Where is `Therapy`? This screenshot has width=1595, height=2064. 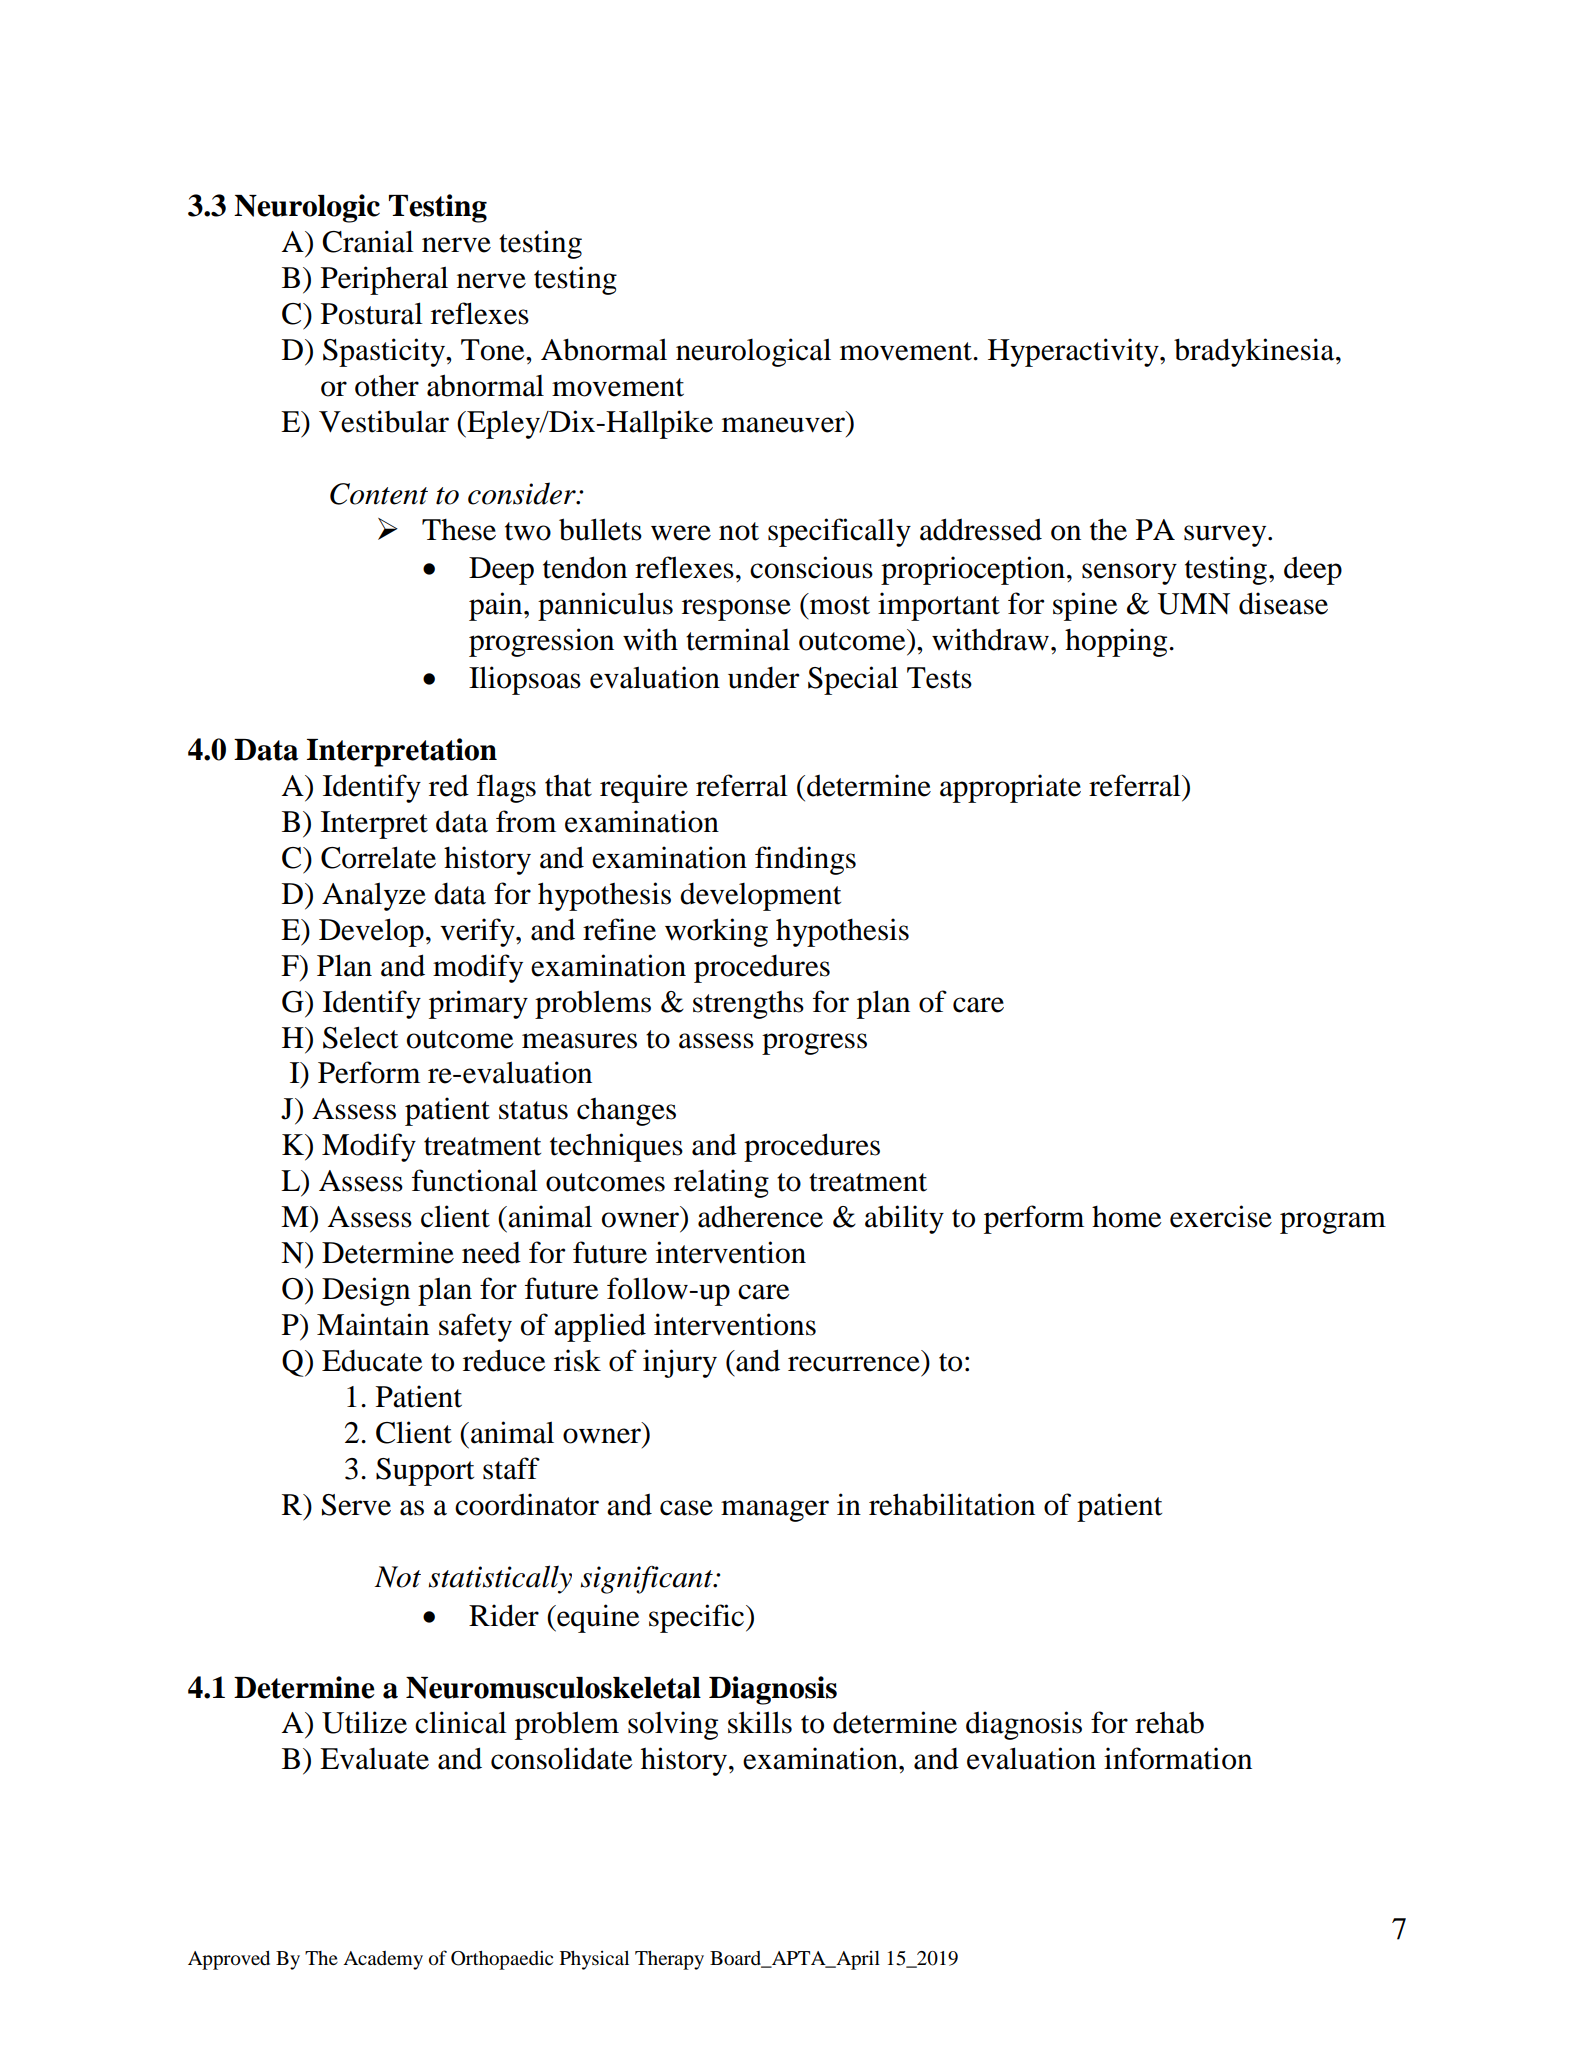 Therapy is located at coordinates (669, 1960).
